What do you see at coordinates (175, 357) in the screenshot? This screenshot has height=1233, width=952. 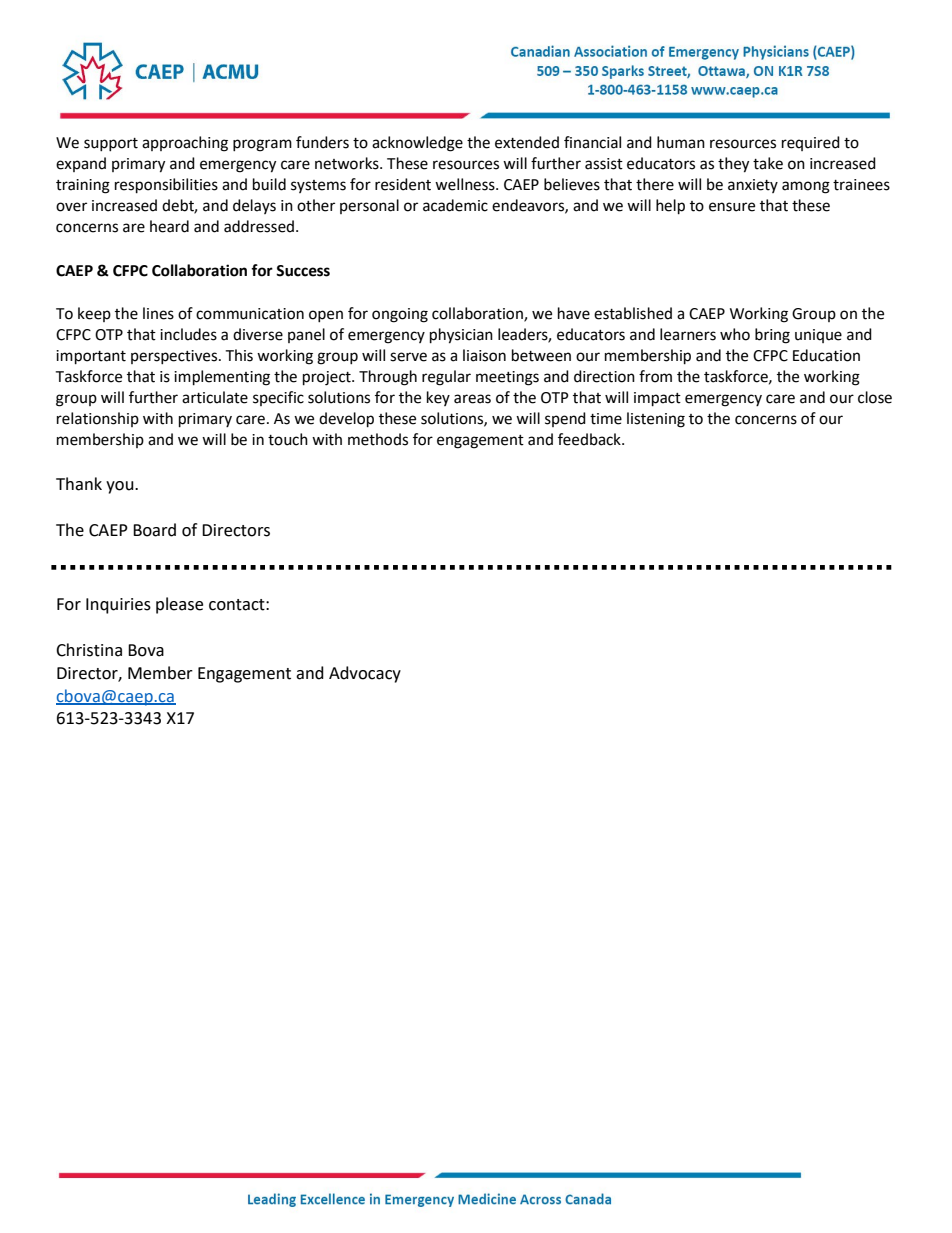 I see `perspectives` at bounding box center [175, 357].
